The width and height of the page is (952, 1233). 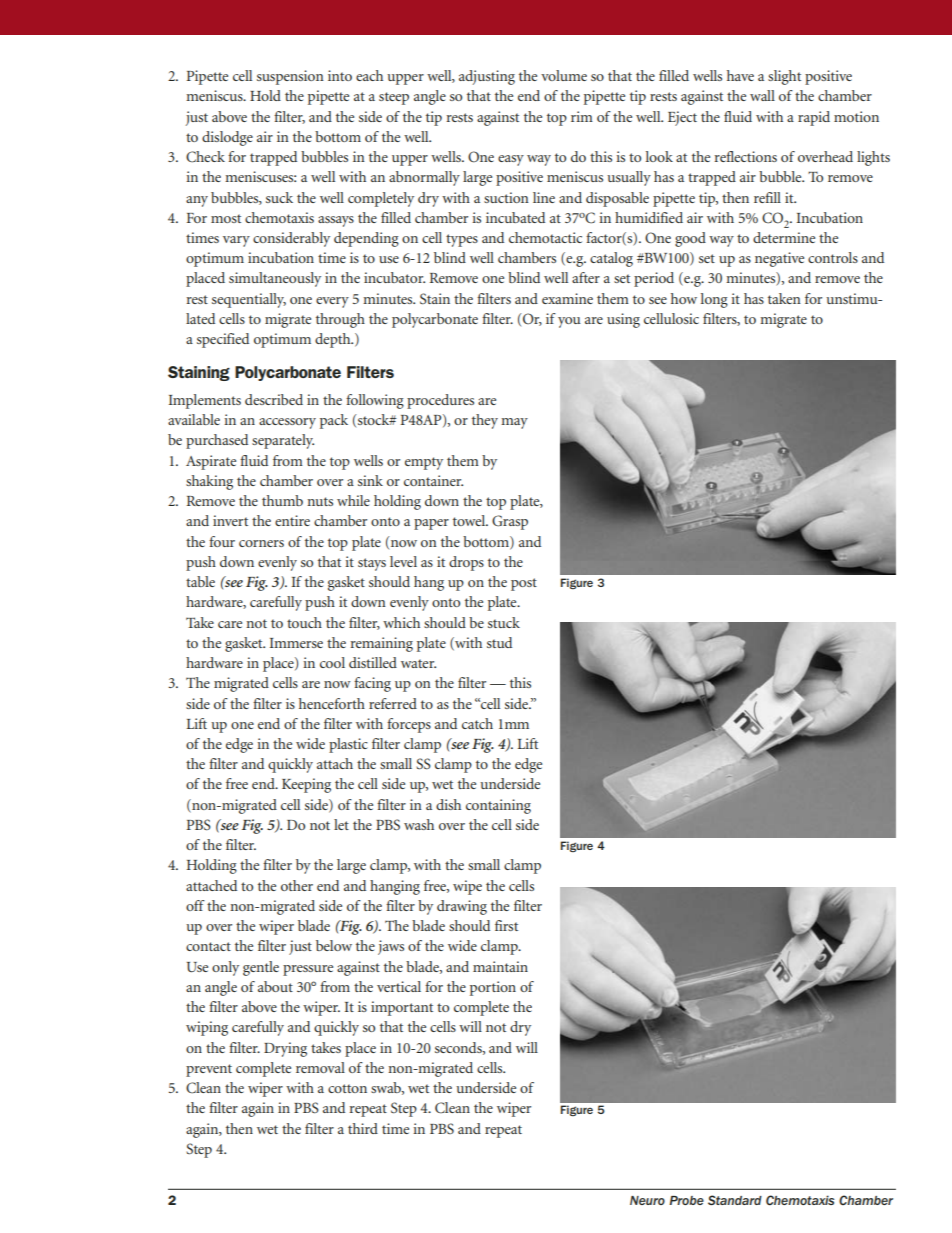 I want to click on post, so click(x=524, y=584).
